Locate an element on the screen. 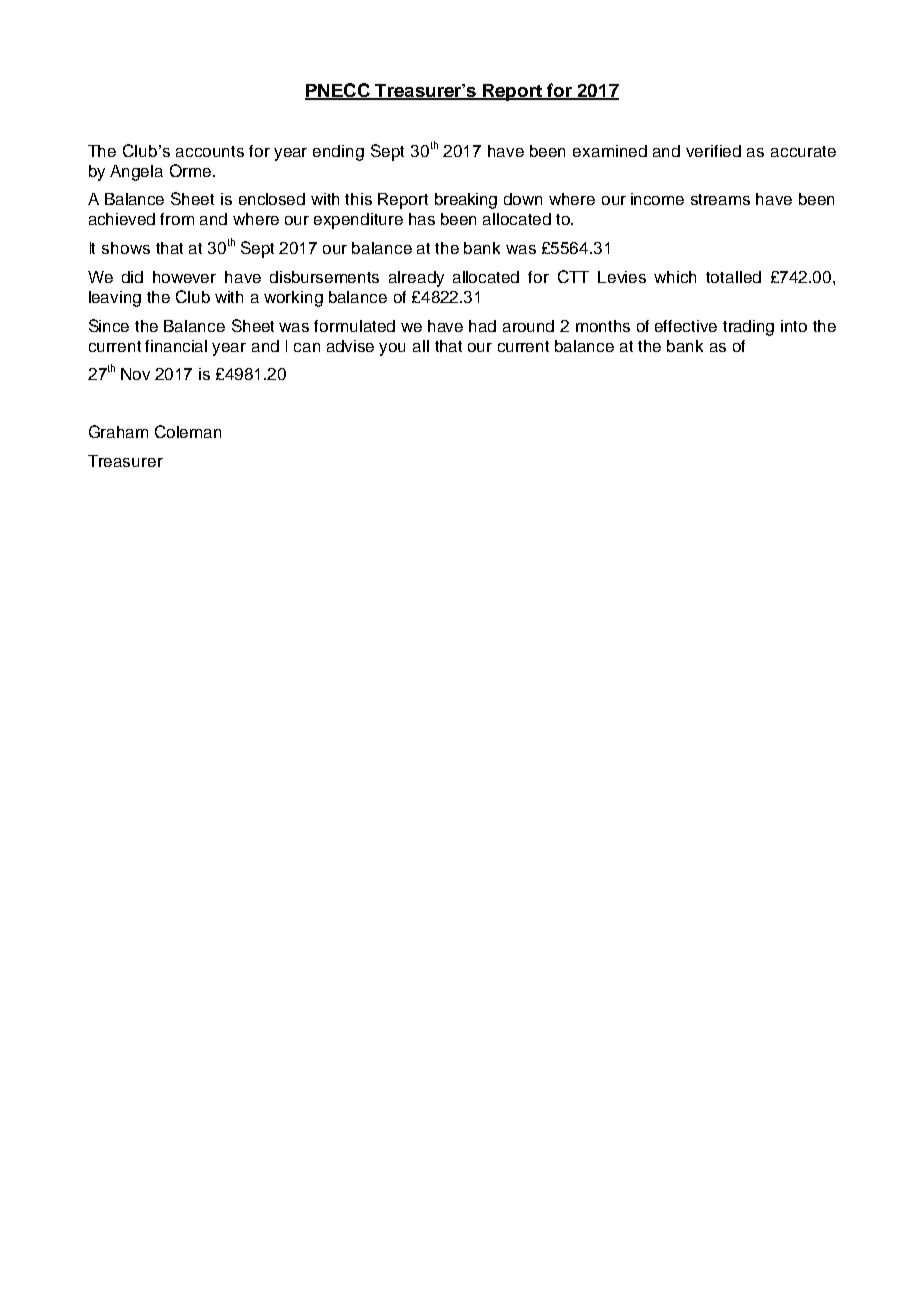  Coleman is located at coordinates (188, 431).
